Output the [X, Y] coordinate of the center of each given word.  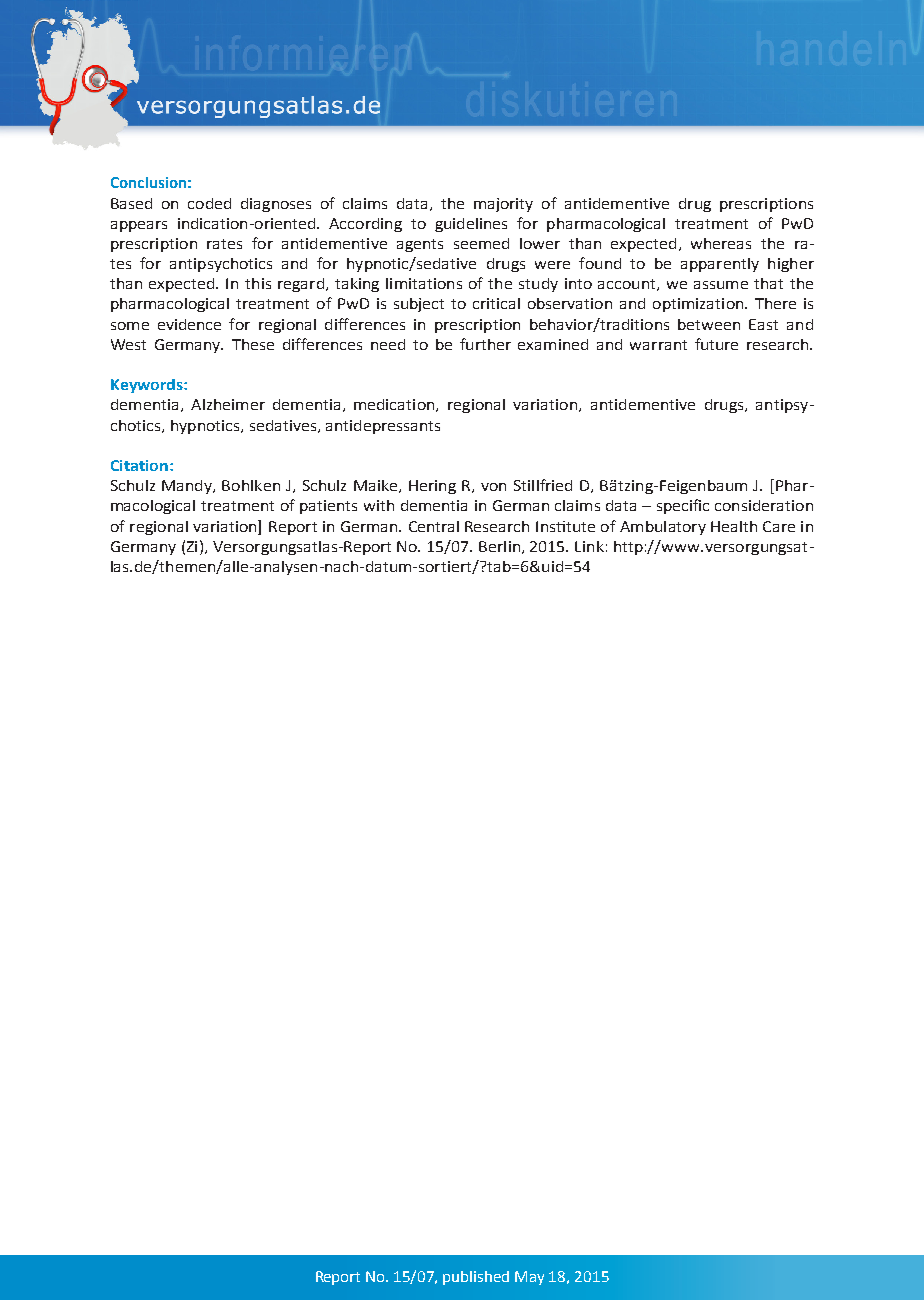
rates [224, 244]
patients [328, 507]
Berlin [499, 546]
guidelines [471, 225]
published [476, 1278]
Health [734, 526]
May [529, 1278]
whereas [721, 243]
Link [589, 546]
